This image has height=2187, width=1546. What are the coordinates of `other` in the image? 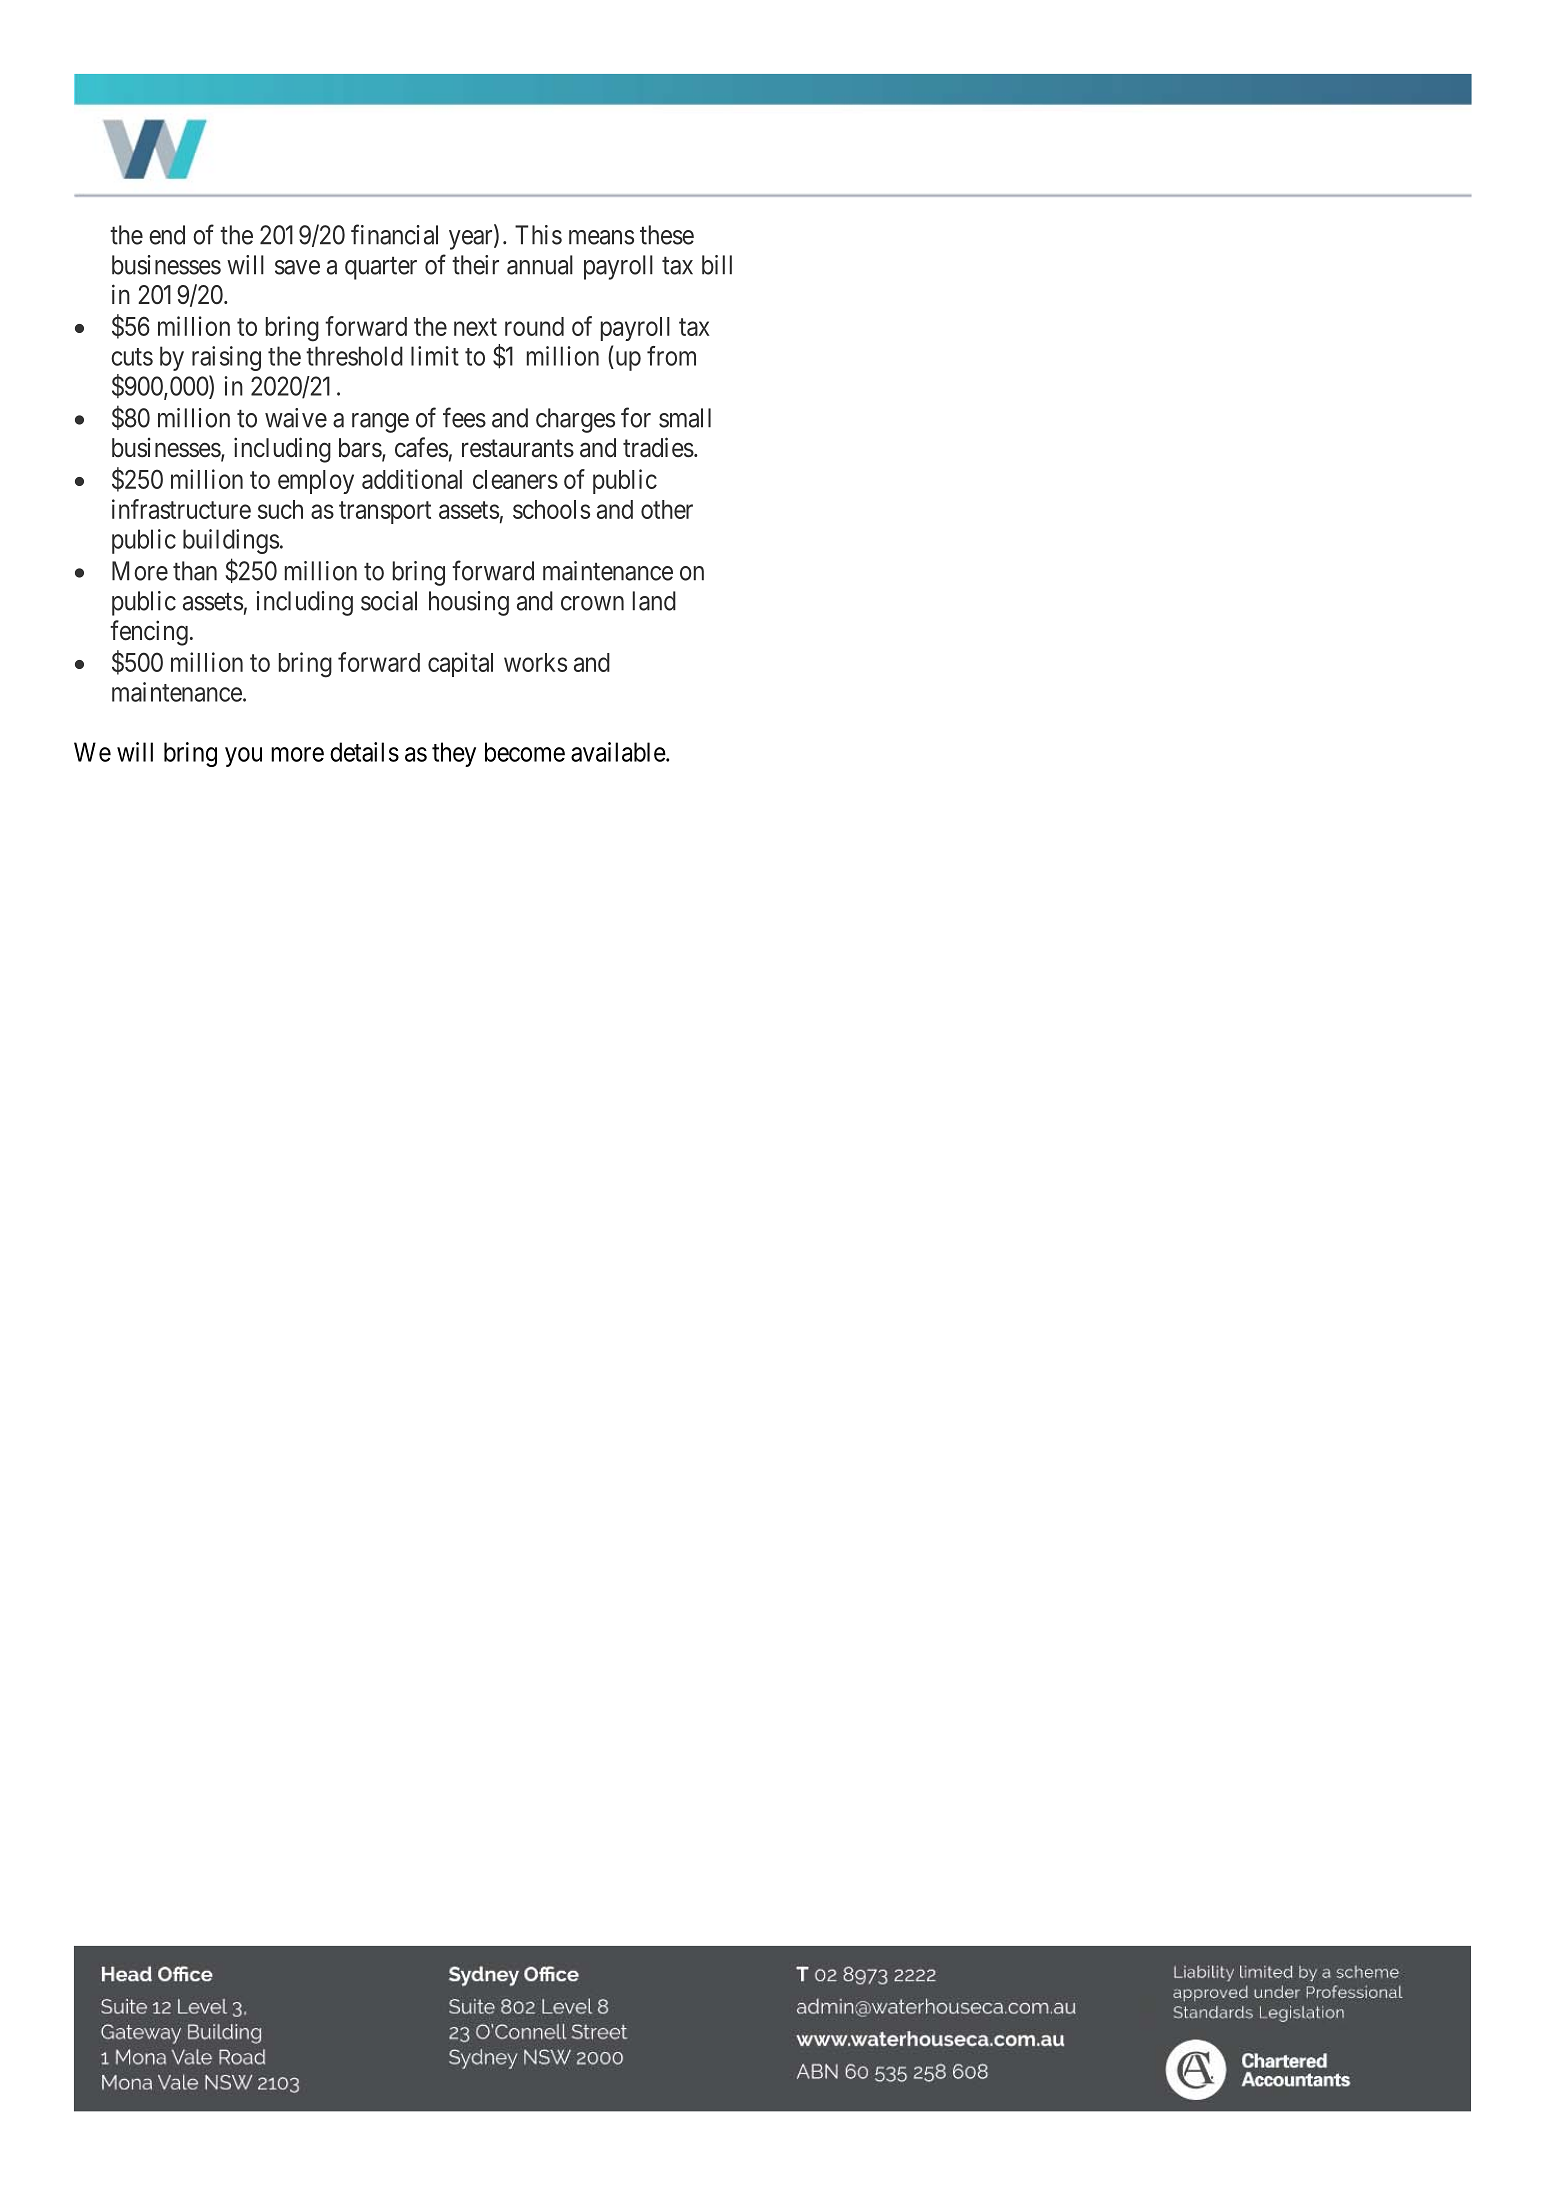 It's located at (667, 509).
